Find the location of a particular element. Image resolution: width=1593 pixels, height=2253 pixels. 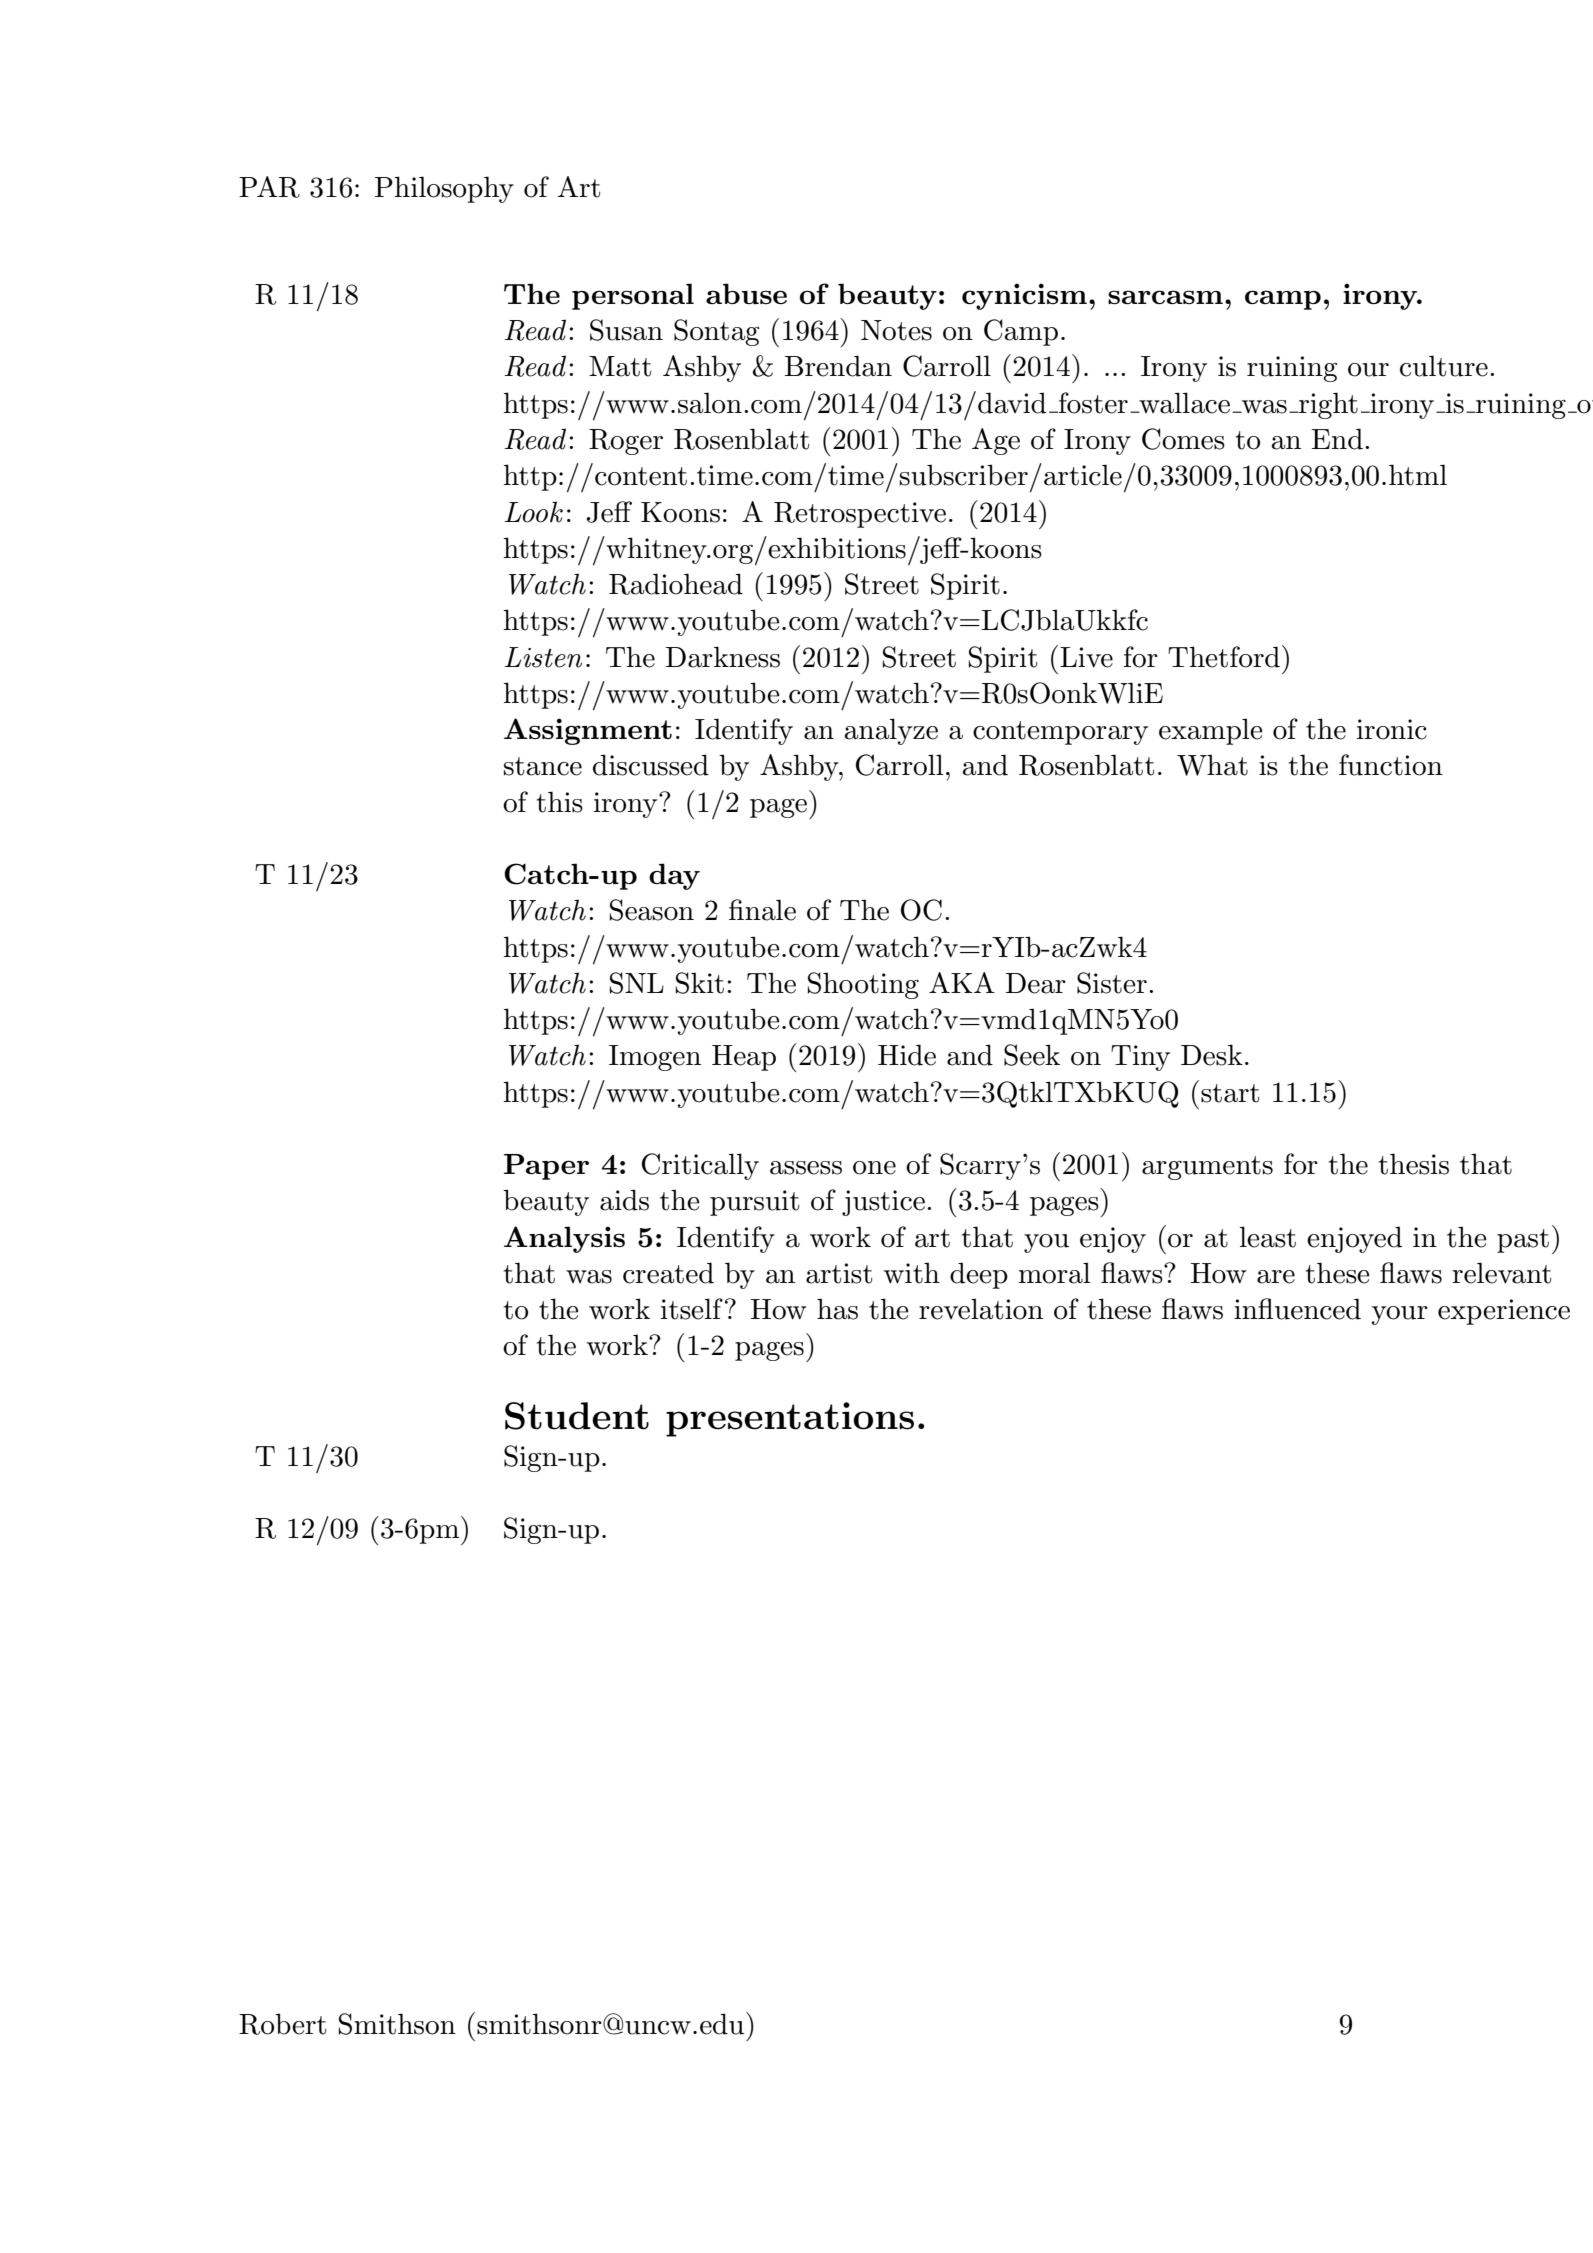

your is located at coordinates (1400, 1315).
